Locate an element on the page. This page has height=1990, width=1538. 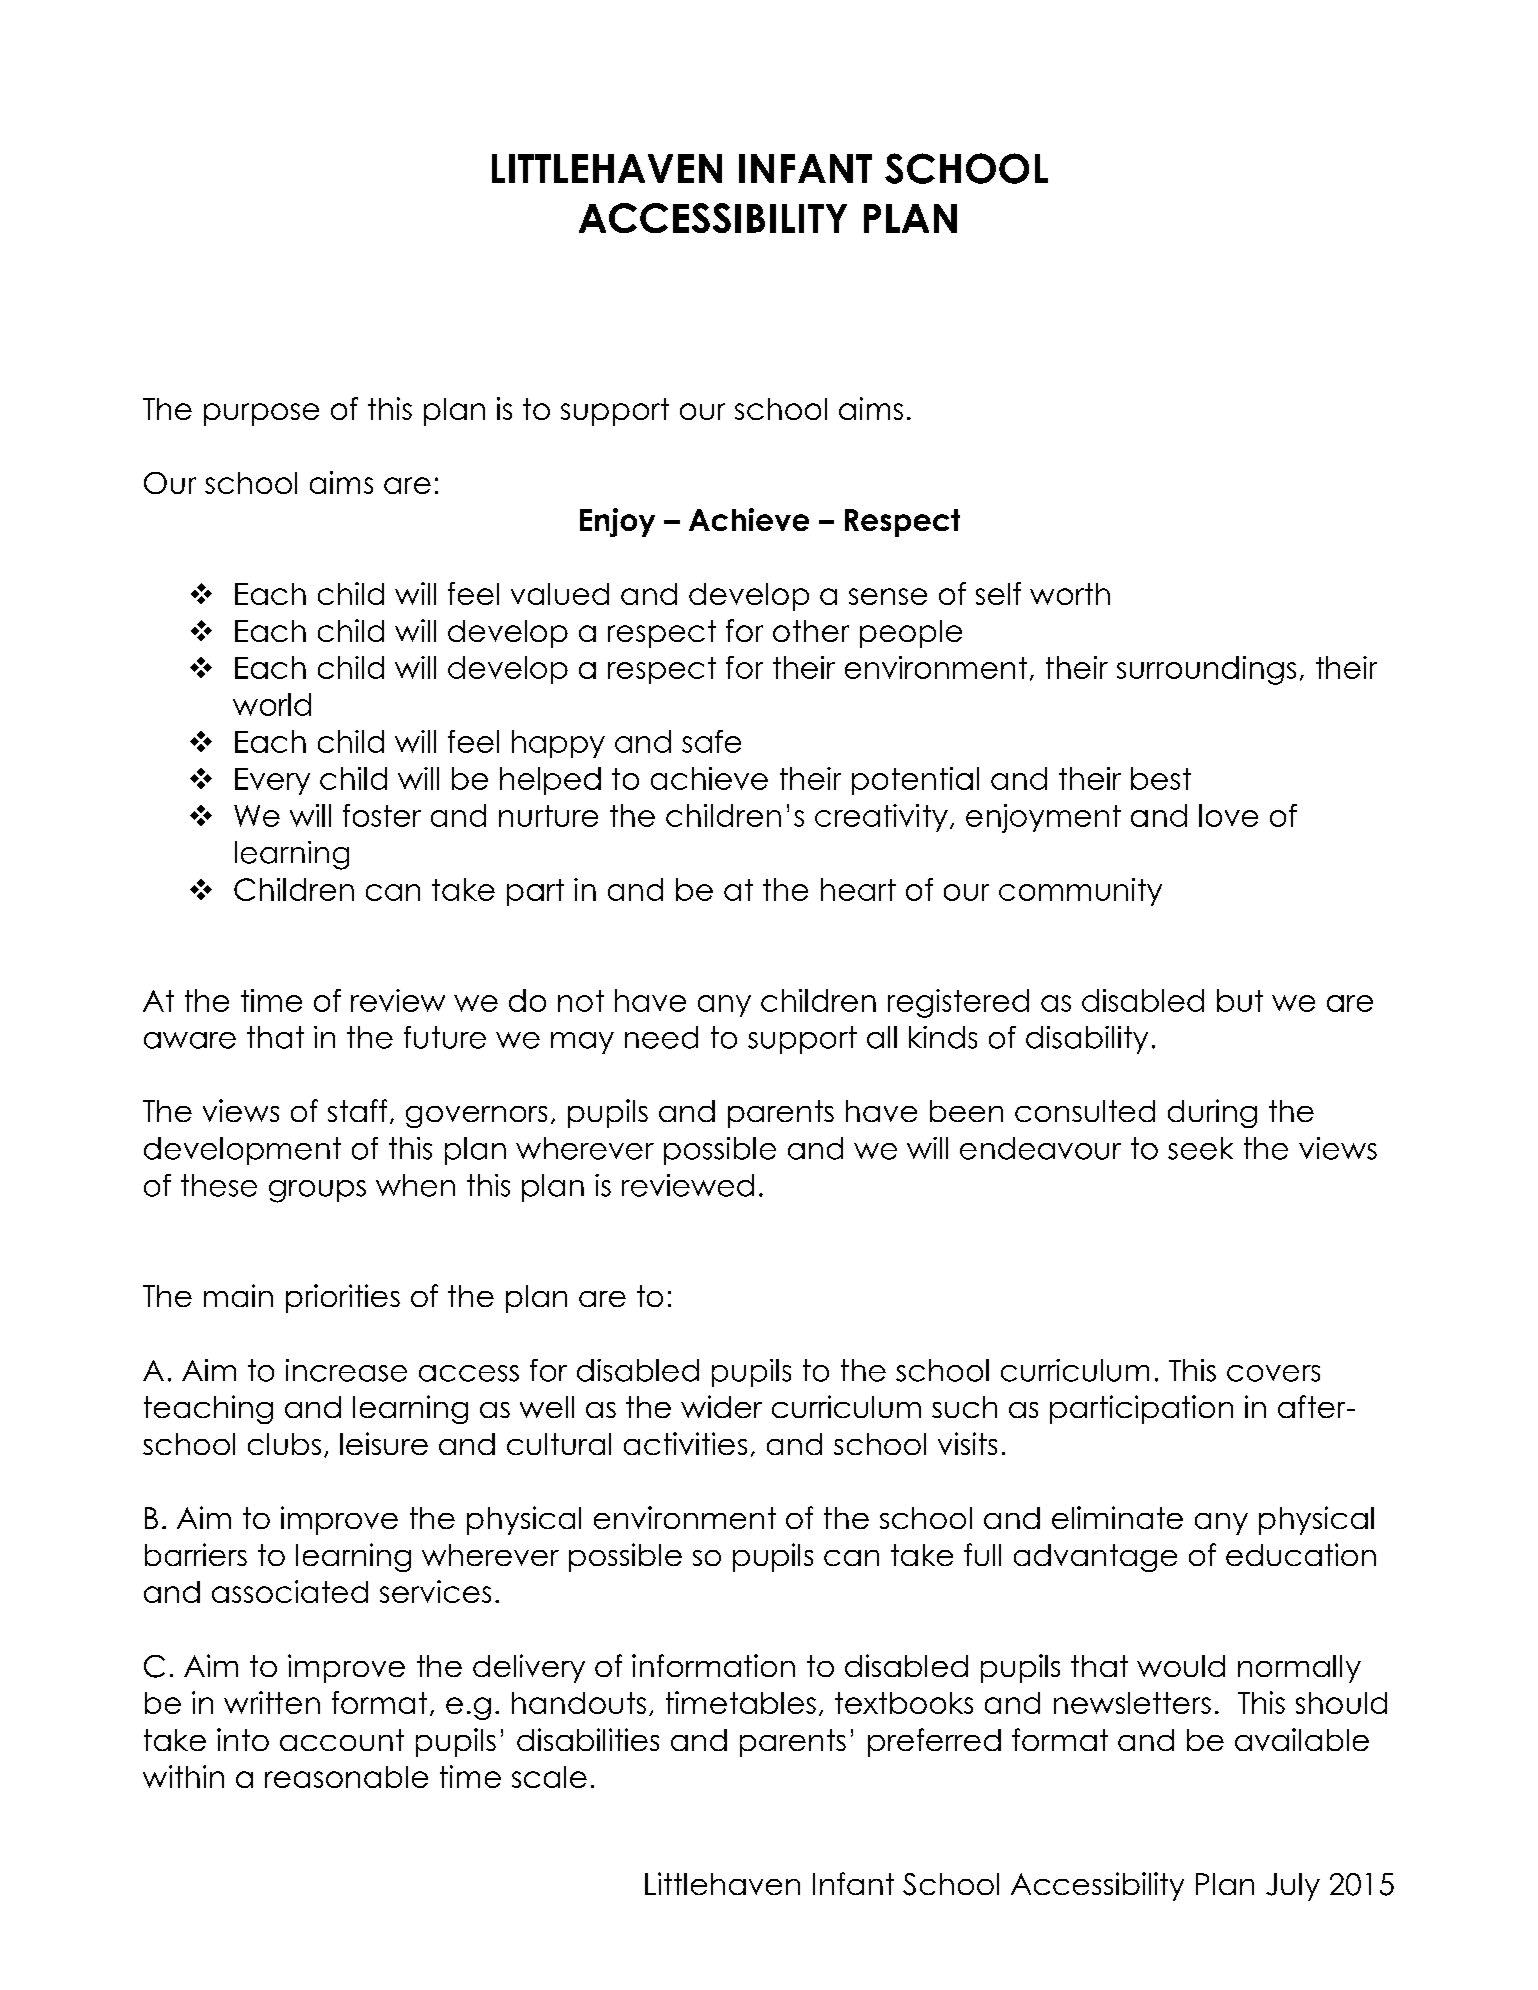
purpose is located at coordinates (261, 414).
